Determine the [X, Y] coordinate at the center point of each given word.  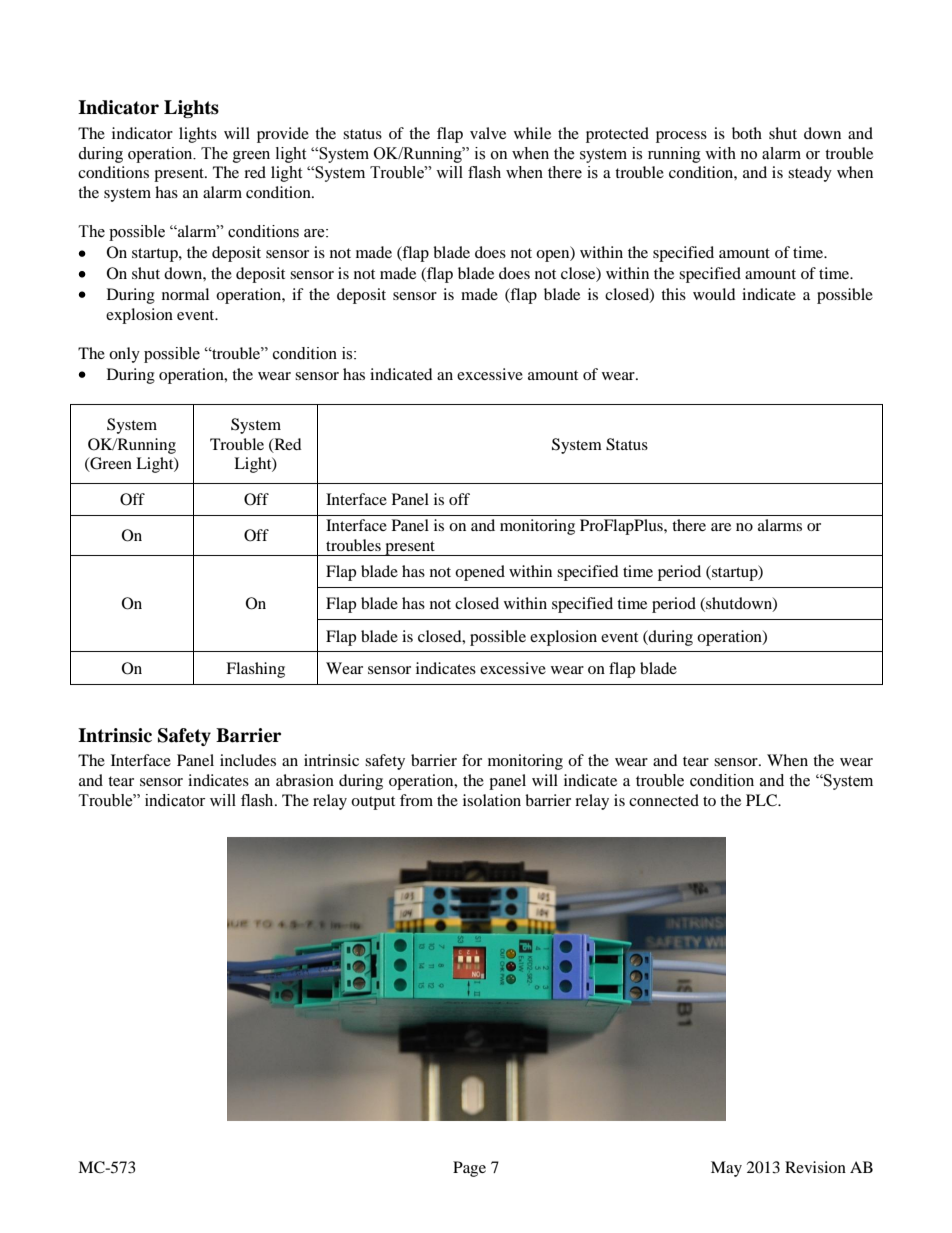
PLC [762, 800]
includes [248, 760]
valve [488, 133]
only [124, 355]
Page [469, 1169]
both [747, 133]
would [714, 294]
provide [283, 135]
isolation [492, 800]
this [673, 294]
